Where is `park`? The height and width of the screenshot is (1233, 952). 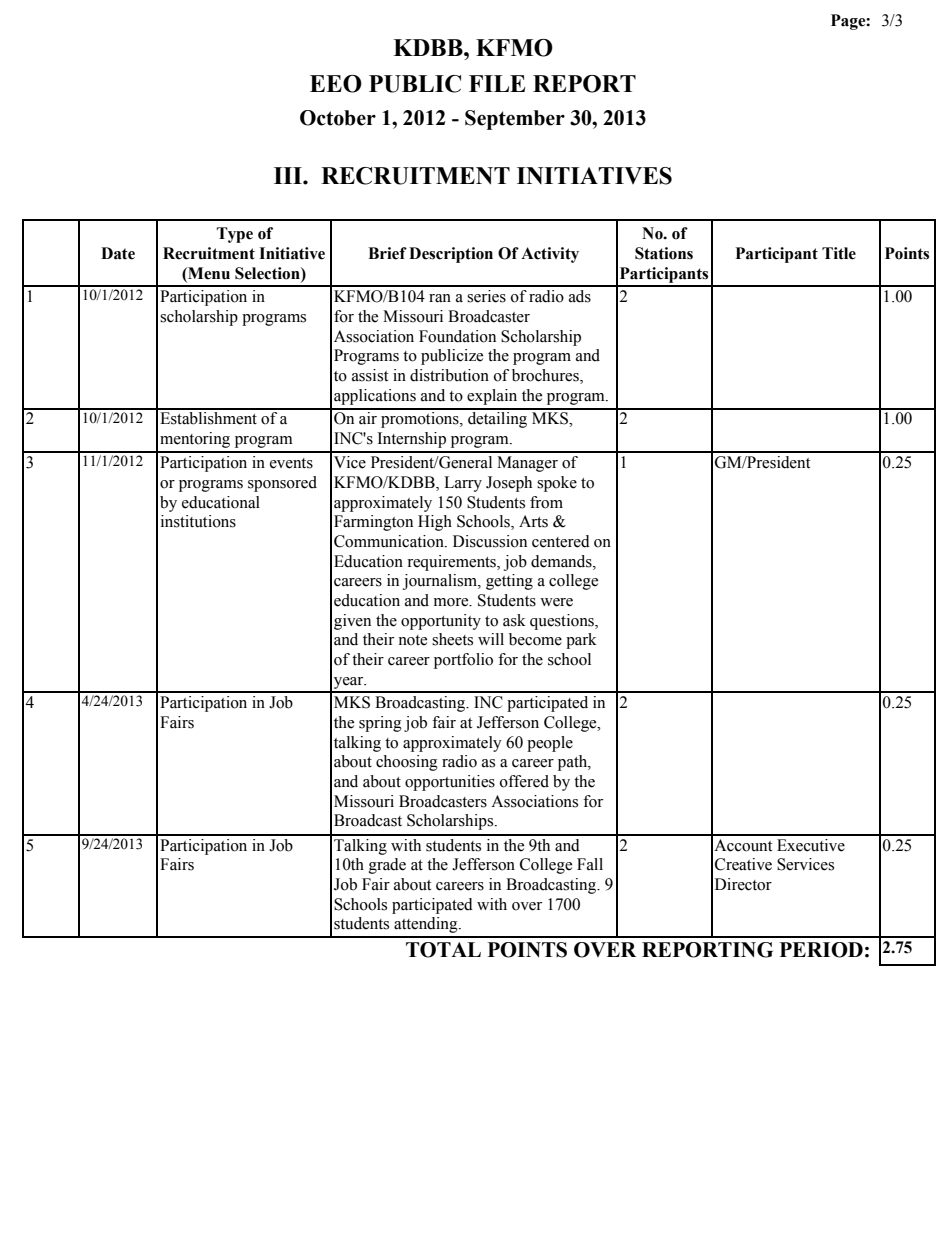 park is located at coordinates (581, 641).
